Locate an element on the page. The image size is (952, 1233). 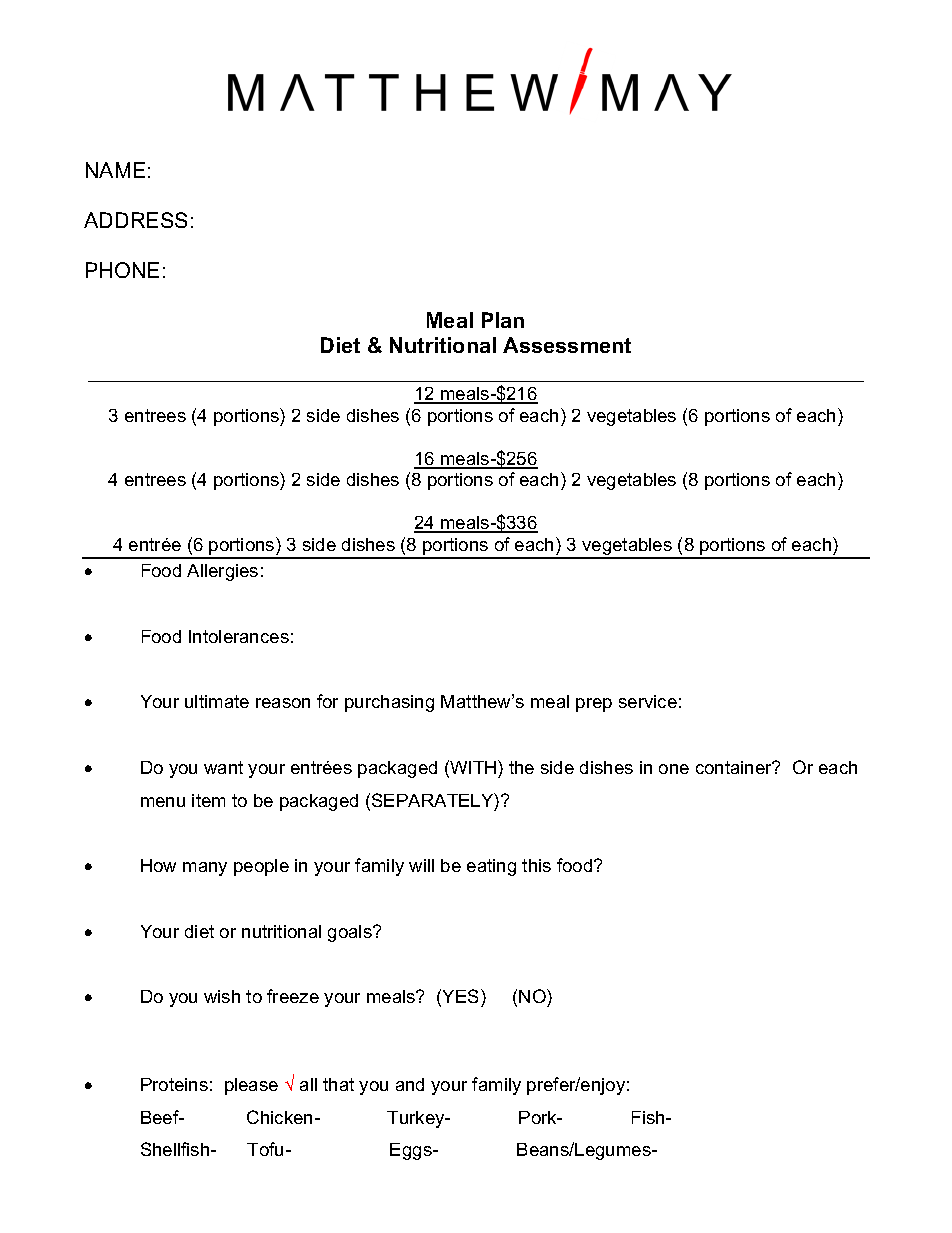
Plan is located at coordinates (503, 320).
